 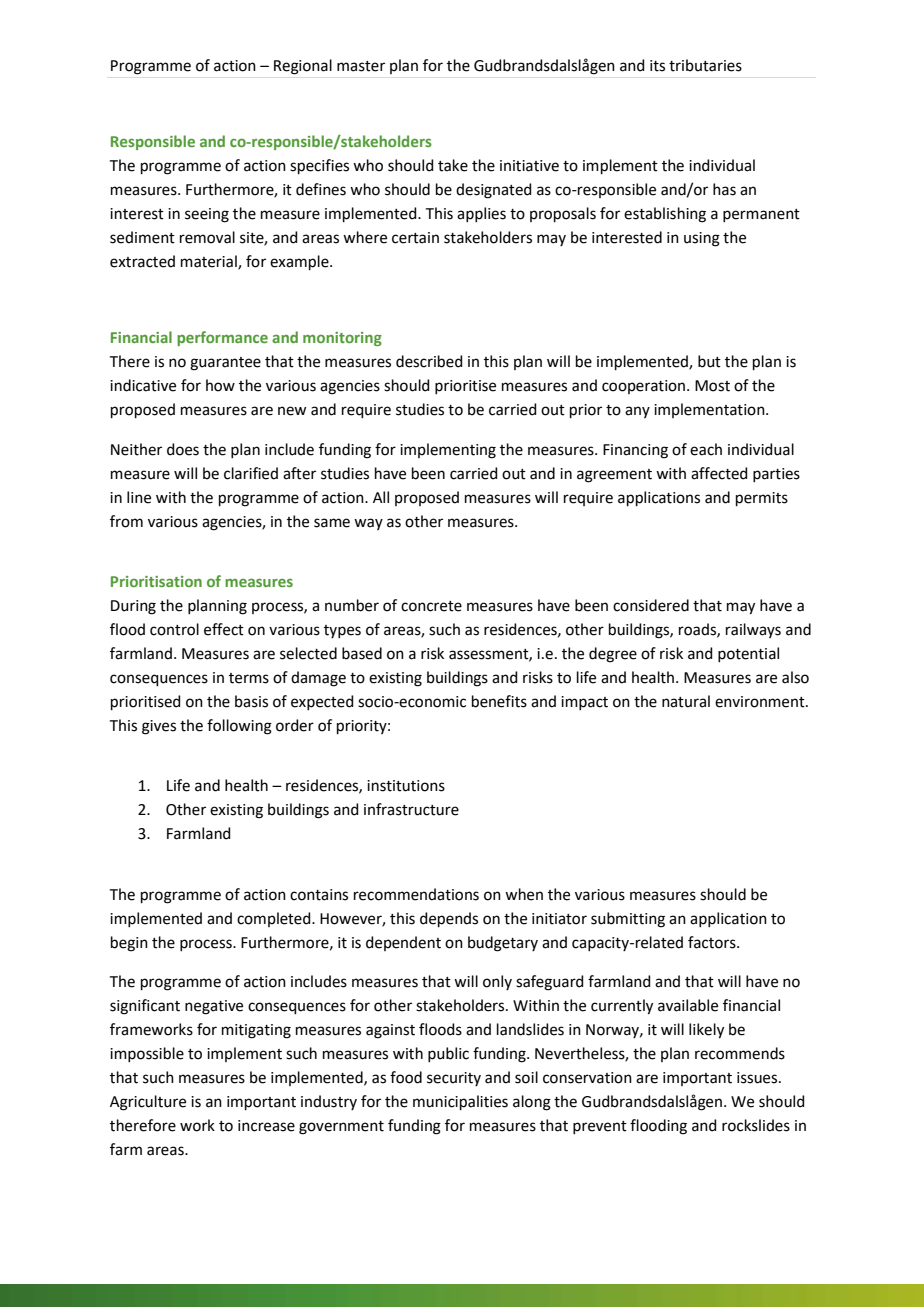 I want to click on Regional, so click(x=303, y=67).
